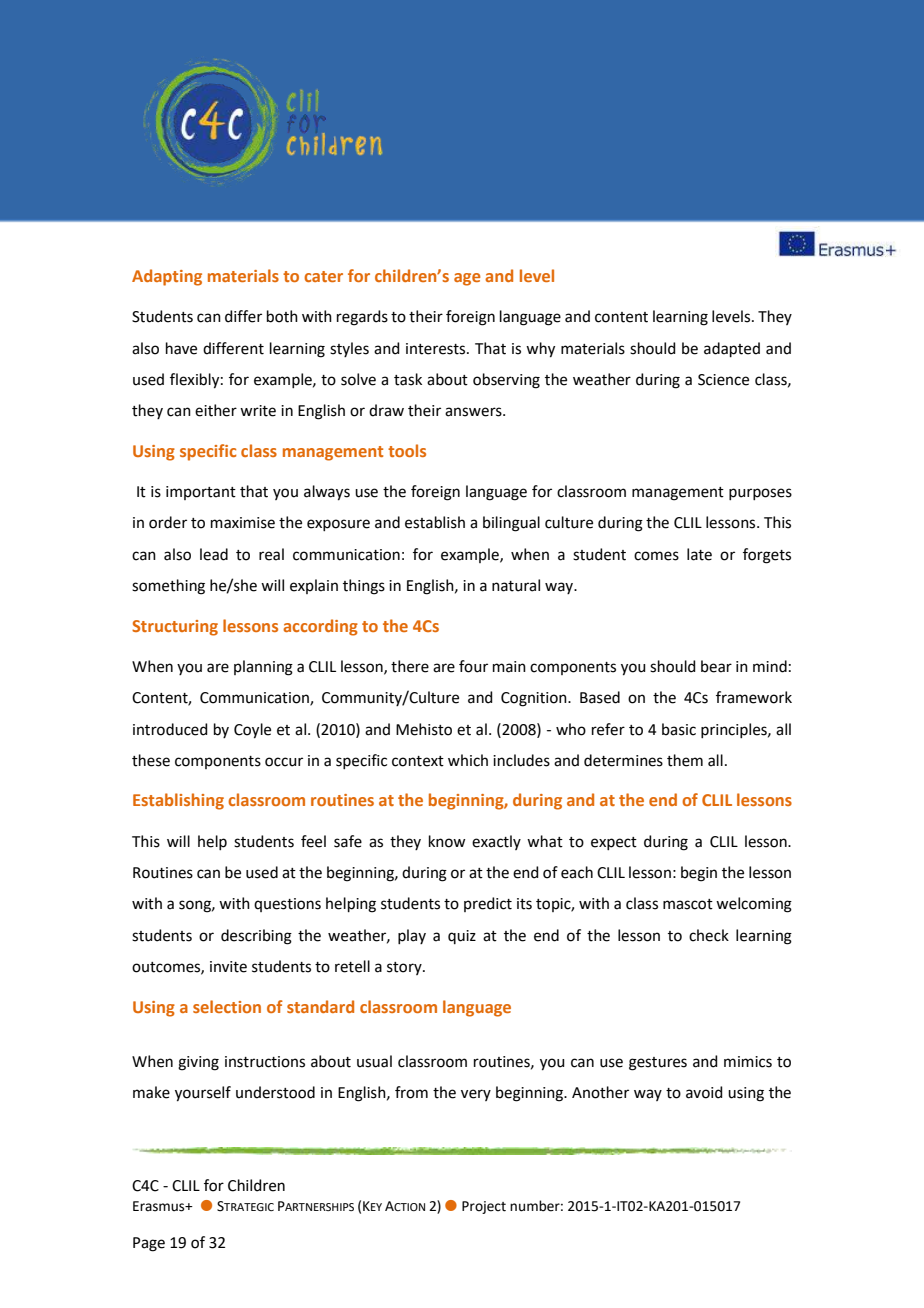  I want to click on Project, so click(484, 1207).
